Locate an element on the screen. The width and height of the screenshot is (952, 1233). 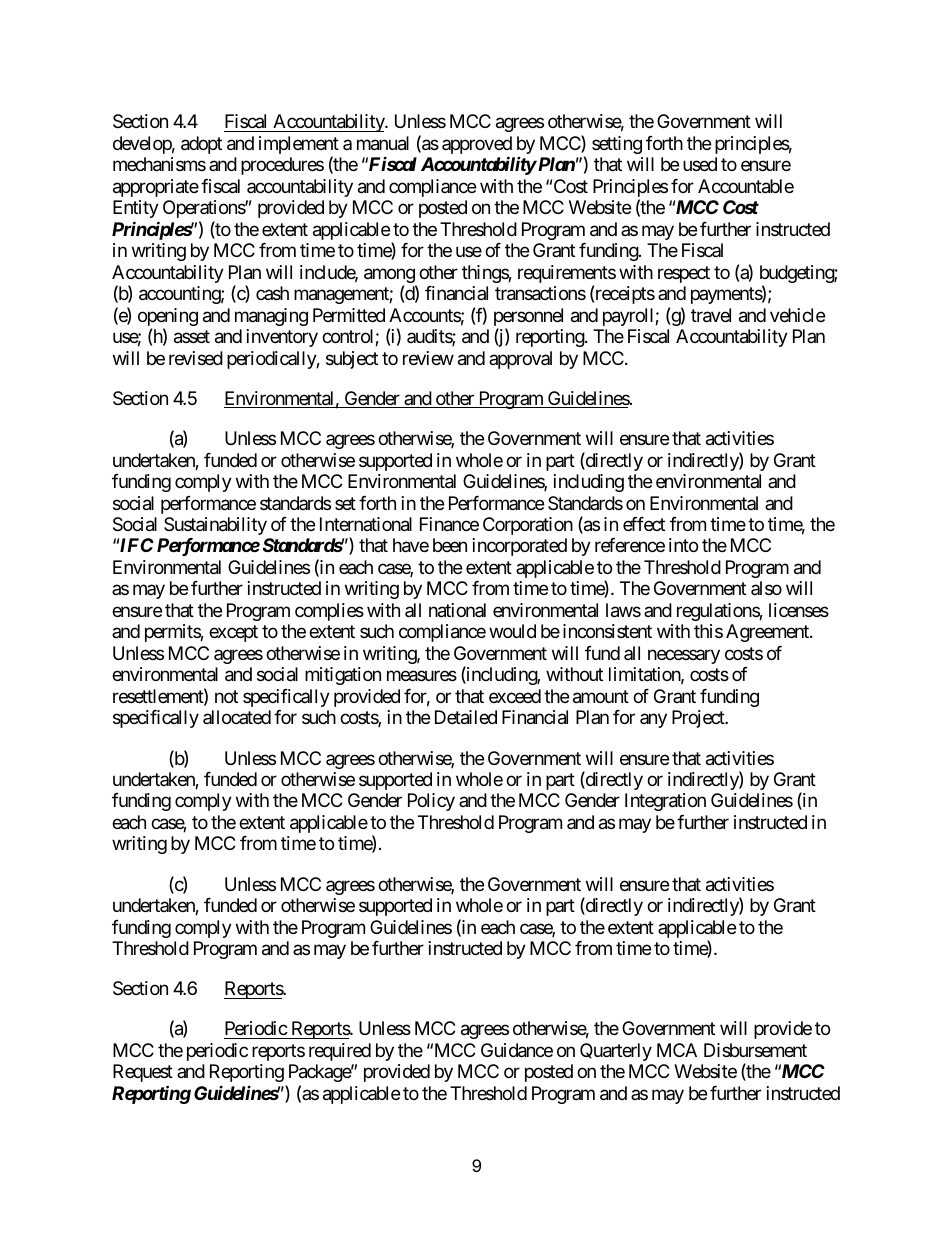
also is located at coordinates (766, 588).
